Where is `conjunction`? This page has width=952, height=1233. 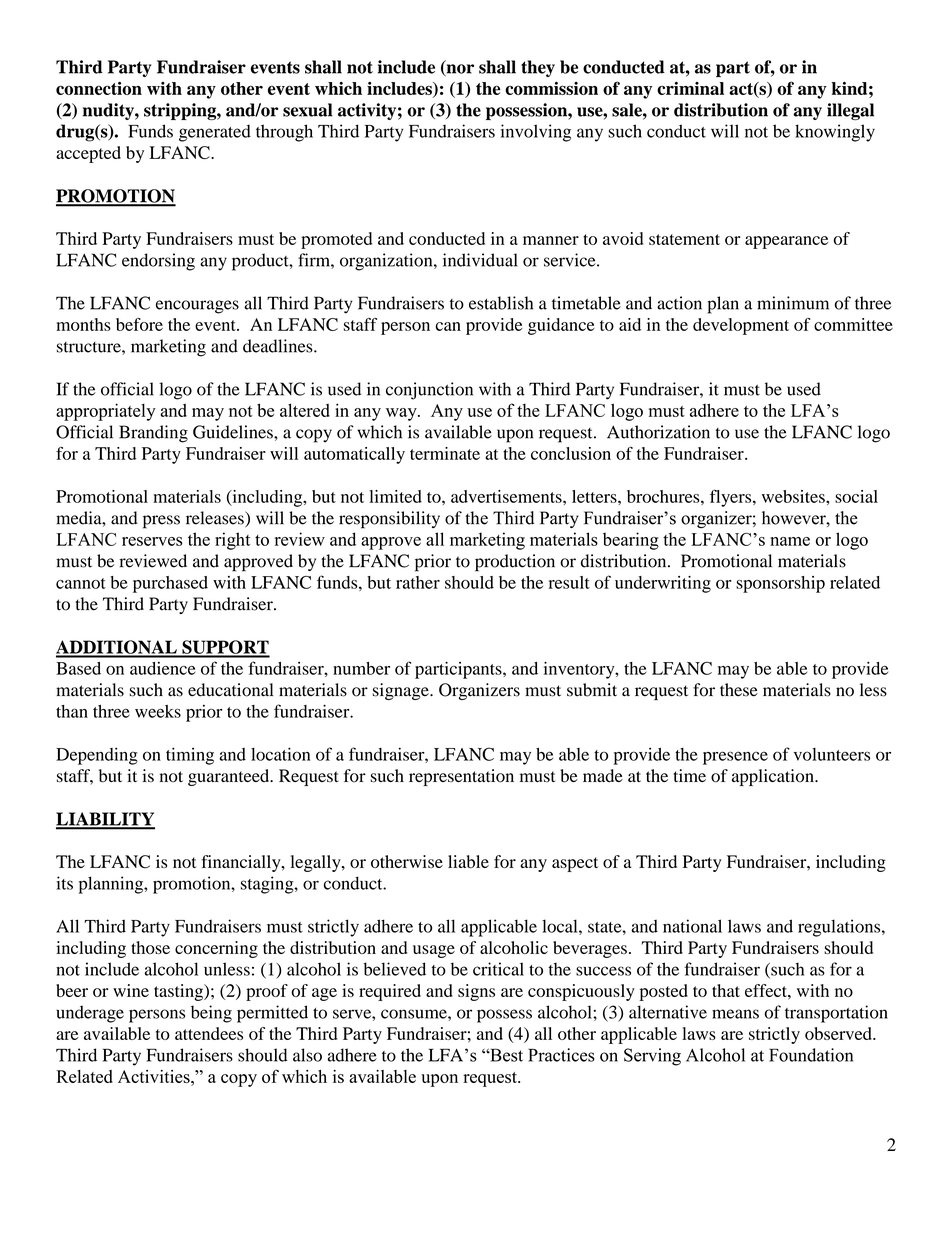
conjunction is located at coordinates (429, 391).
